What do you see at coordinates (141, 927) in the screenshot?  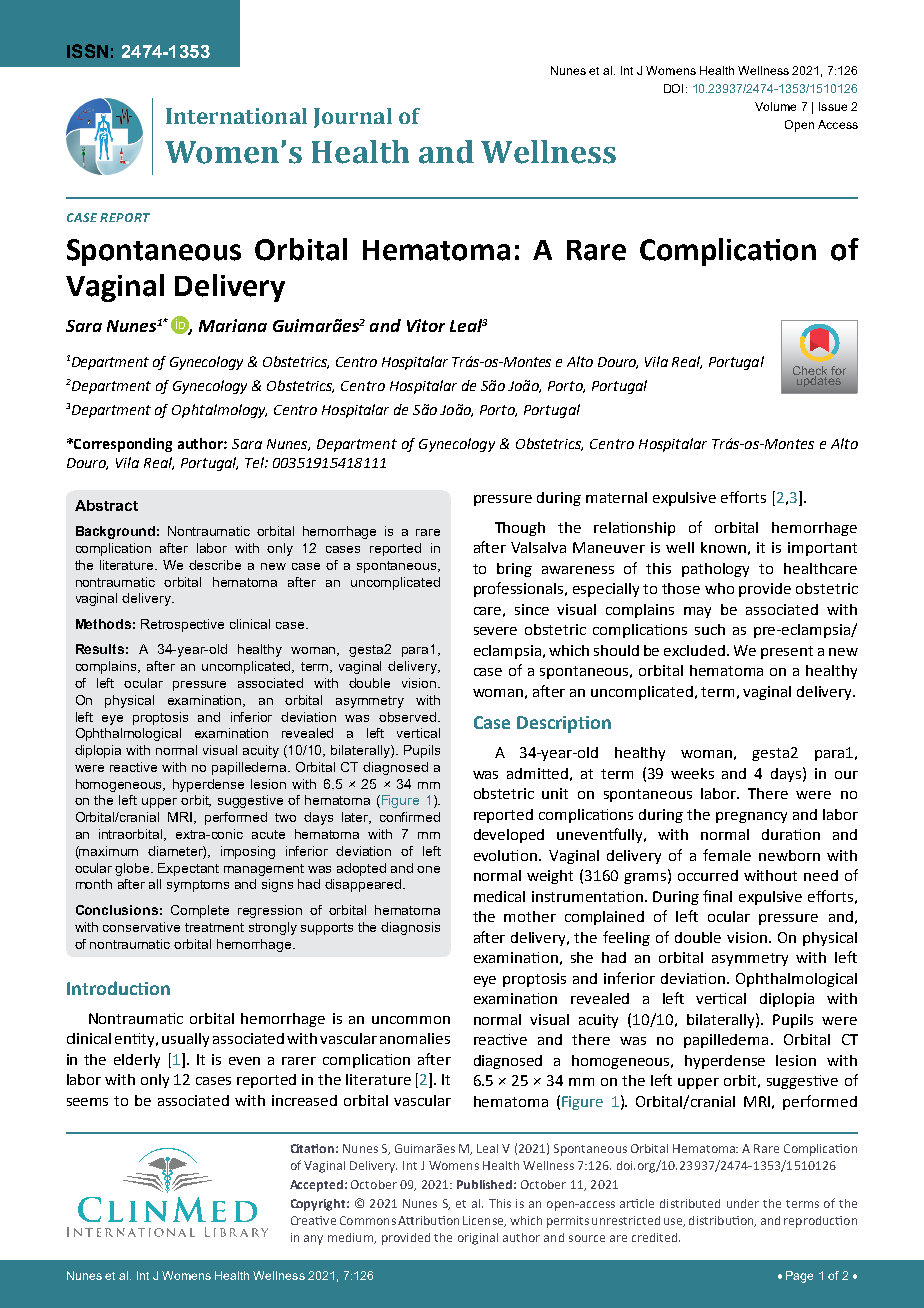 I see `conservative` at bounding box center [141, 927].
